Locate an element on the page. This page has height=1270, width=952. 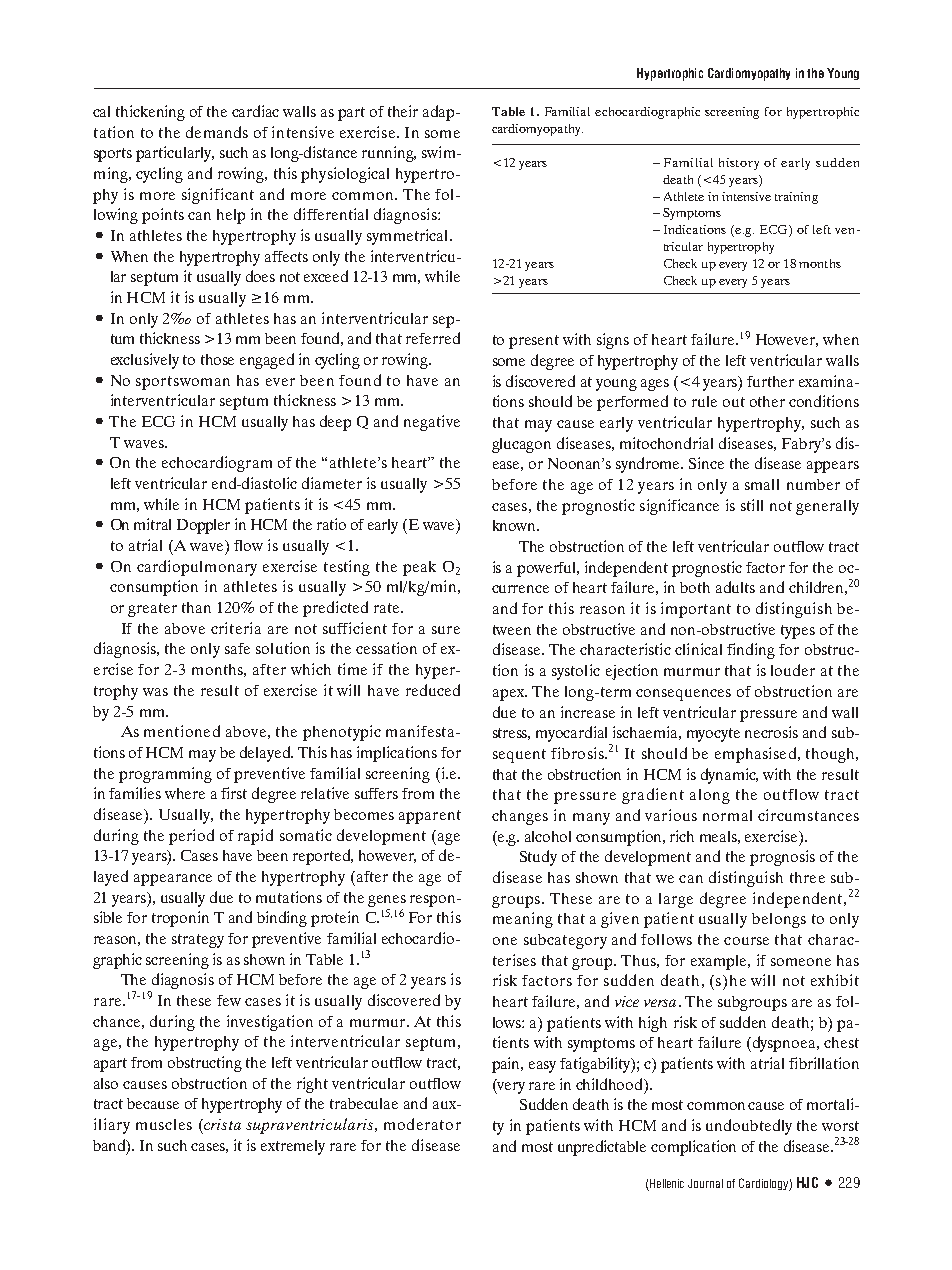
history is located at coordinates (739, 164).
